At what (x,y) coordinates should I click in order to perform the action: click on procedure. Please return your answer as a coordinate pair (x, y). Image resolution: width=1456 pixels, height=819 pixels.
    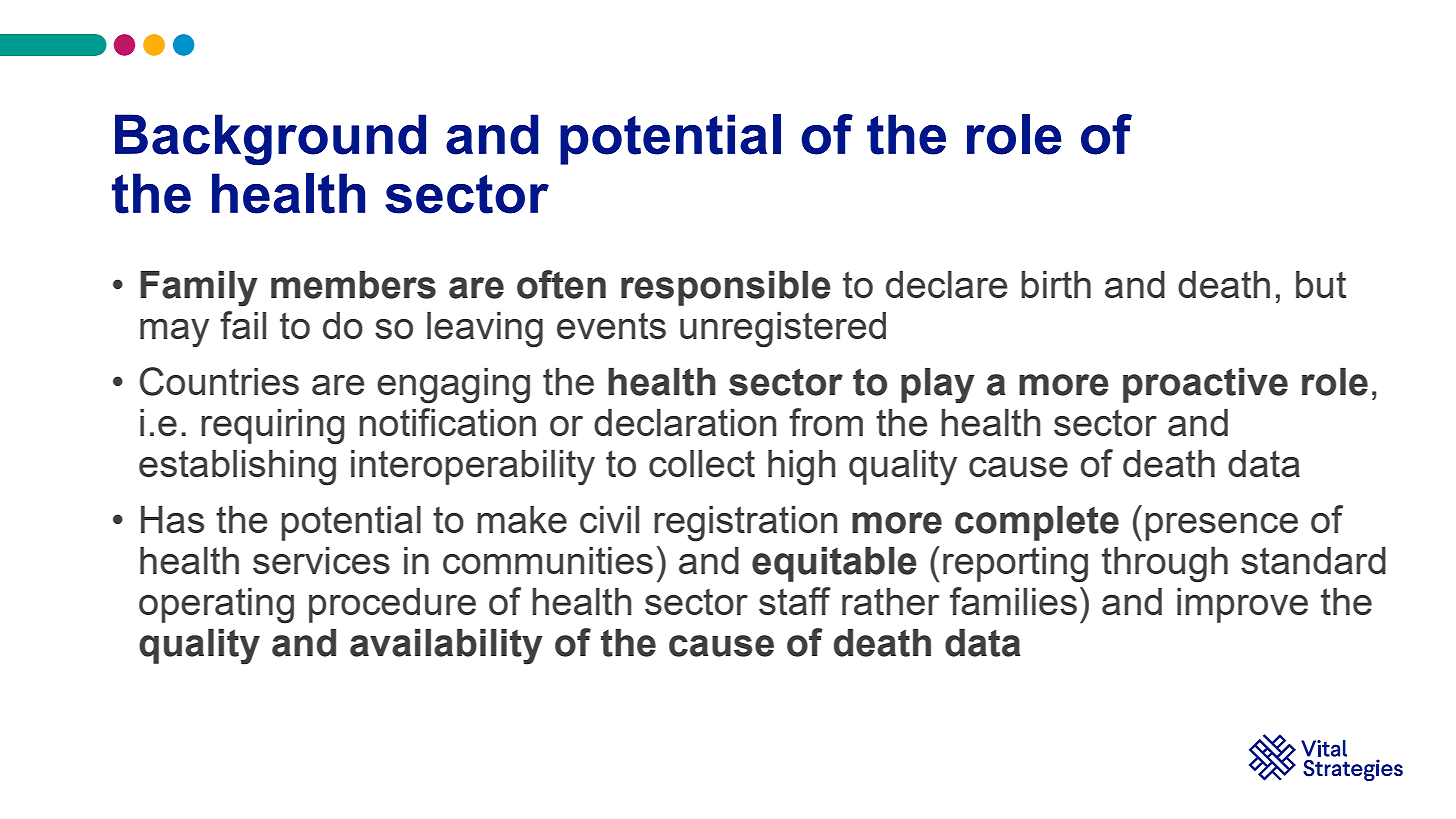
    Looking at the image, I should click on (392, 605).
